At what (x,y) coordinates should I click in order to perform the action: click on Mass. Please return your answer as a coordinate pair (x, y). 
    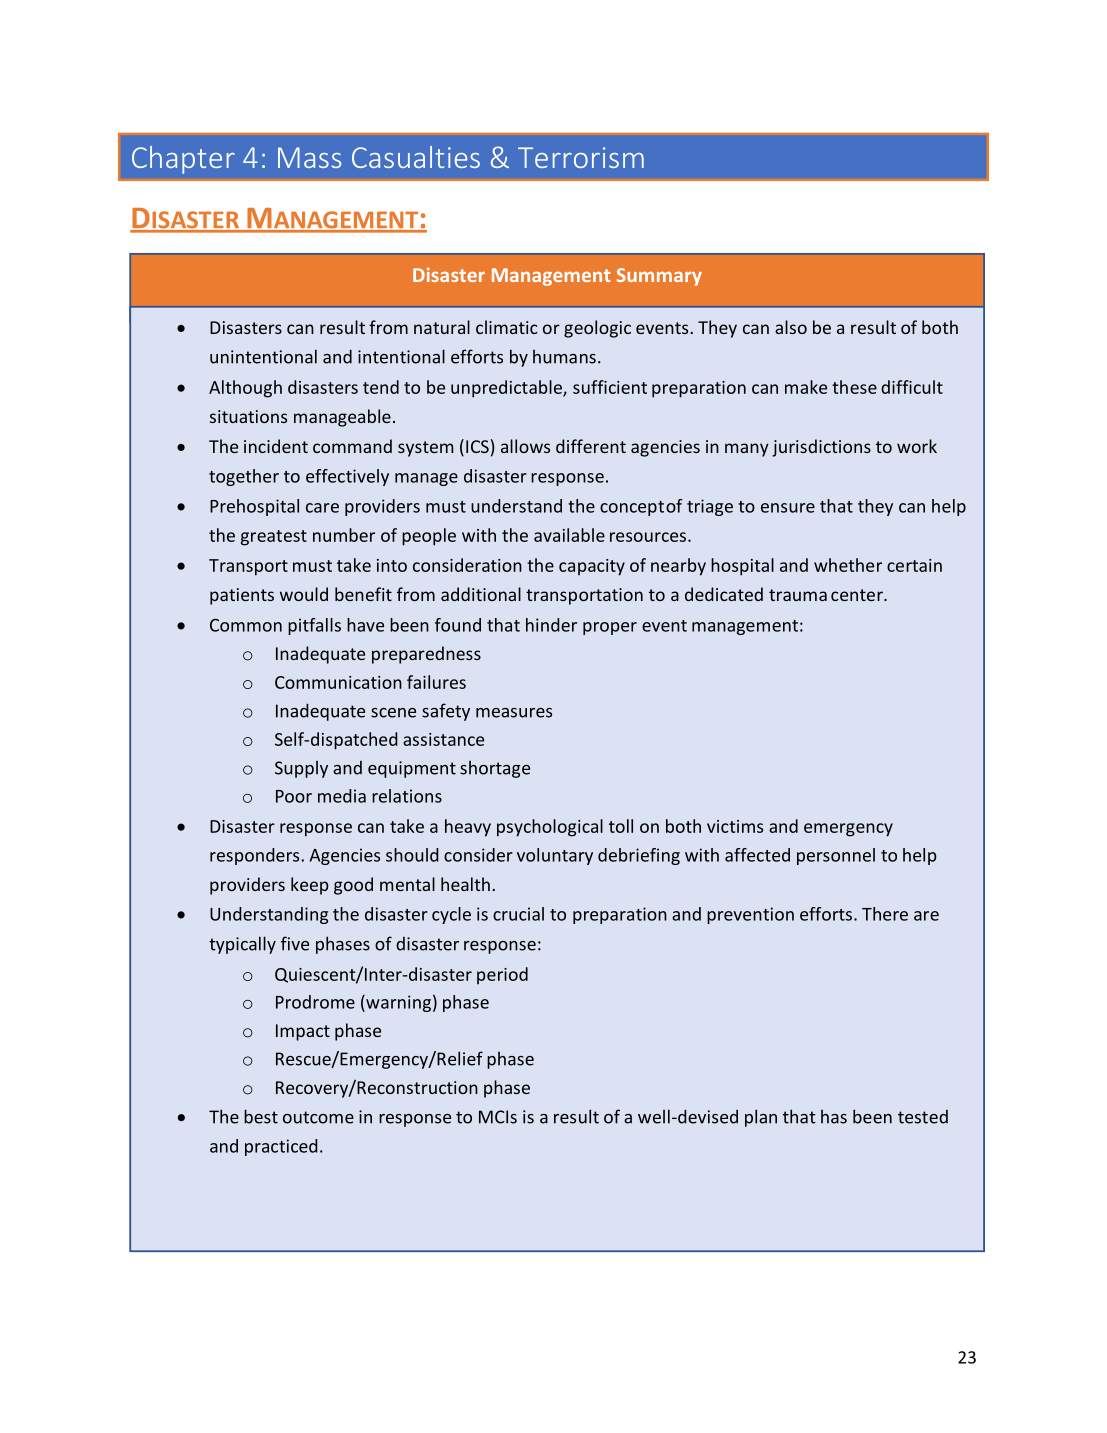
    Looking at the image, I should click on (309, 157).
